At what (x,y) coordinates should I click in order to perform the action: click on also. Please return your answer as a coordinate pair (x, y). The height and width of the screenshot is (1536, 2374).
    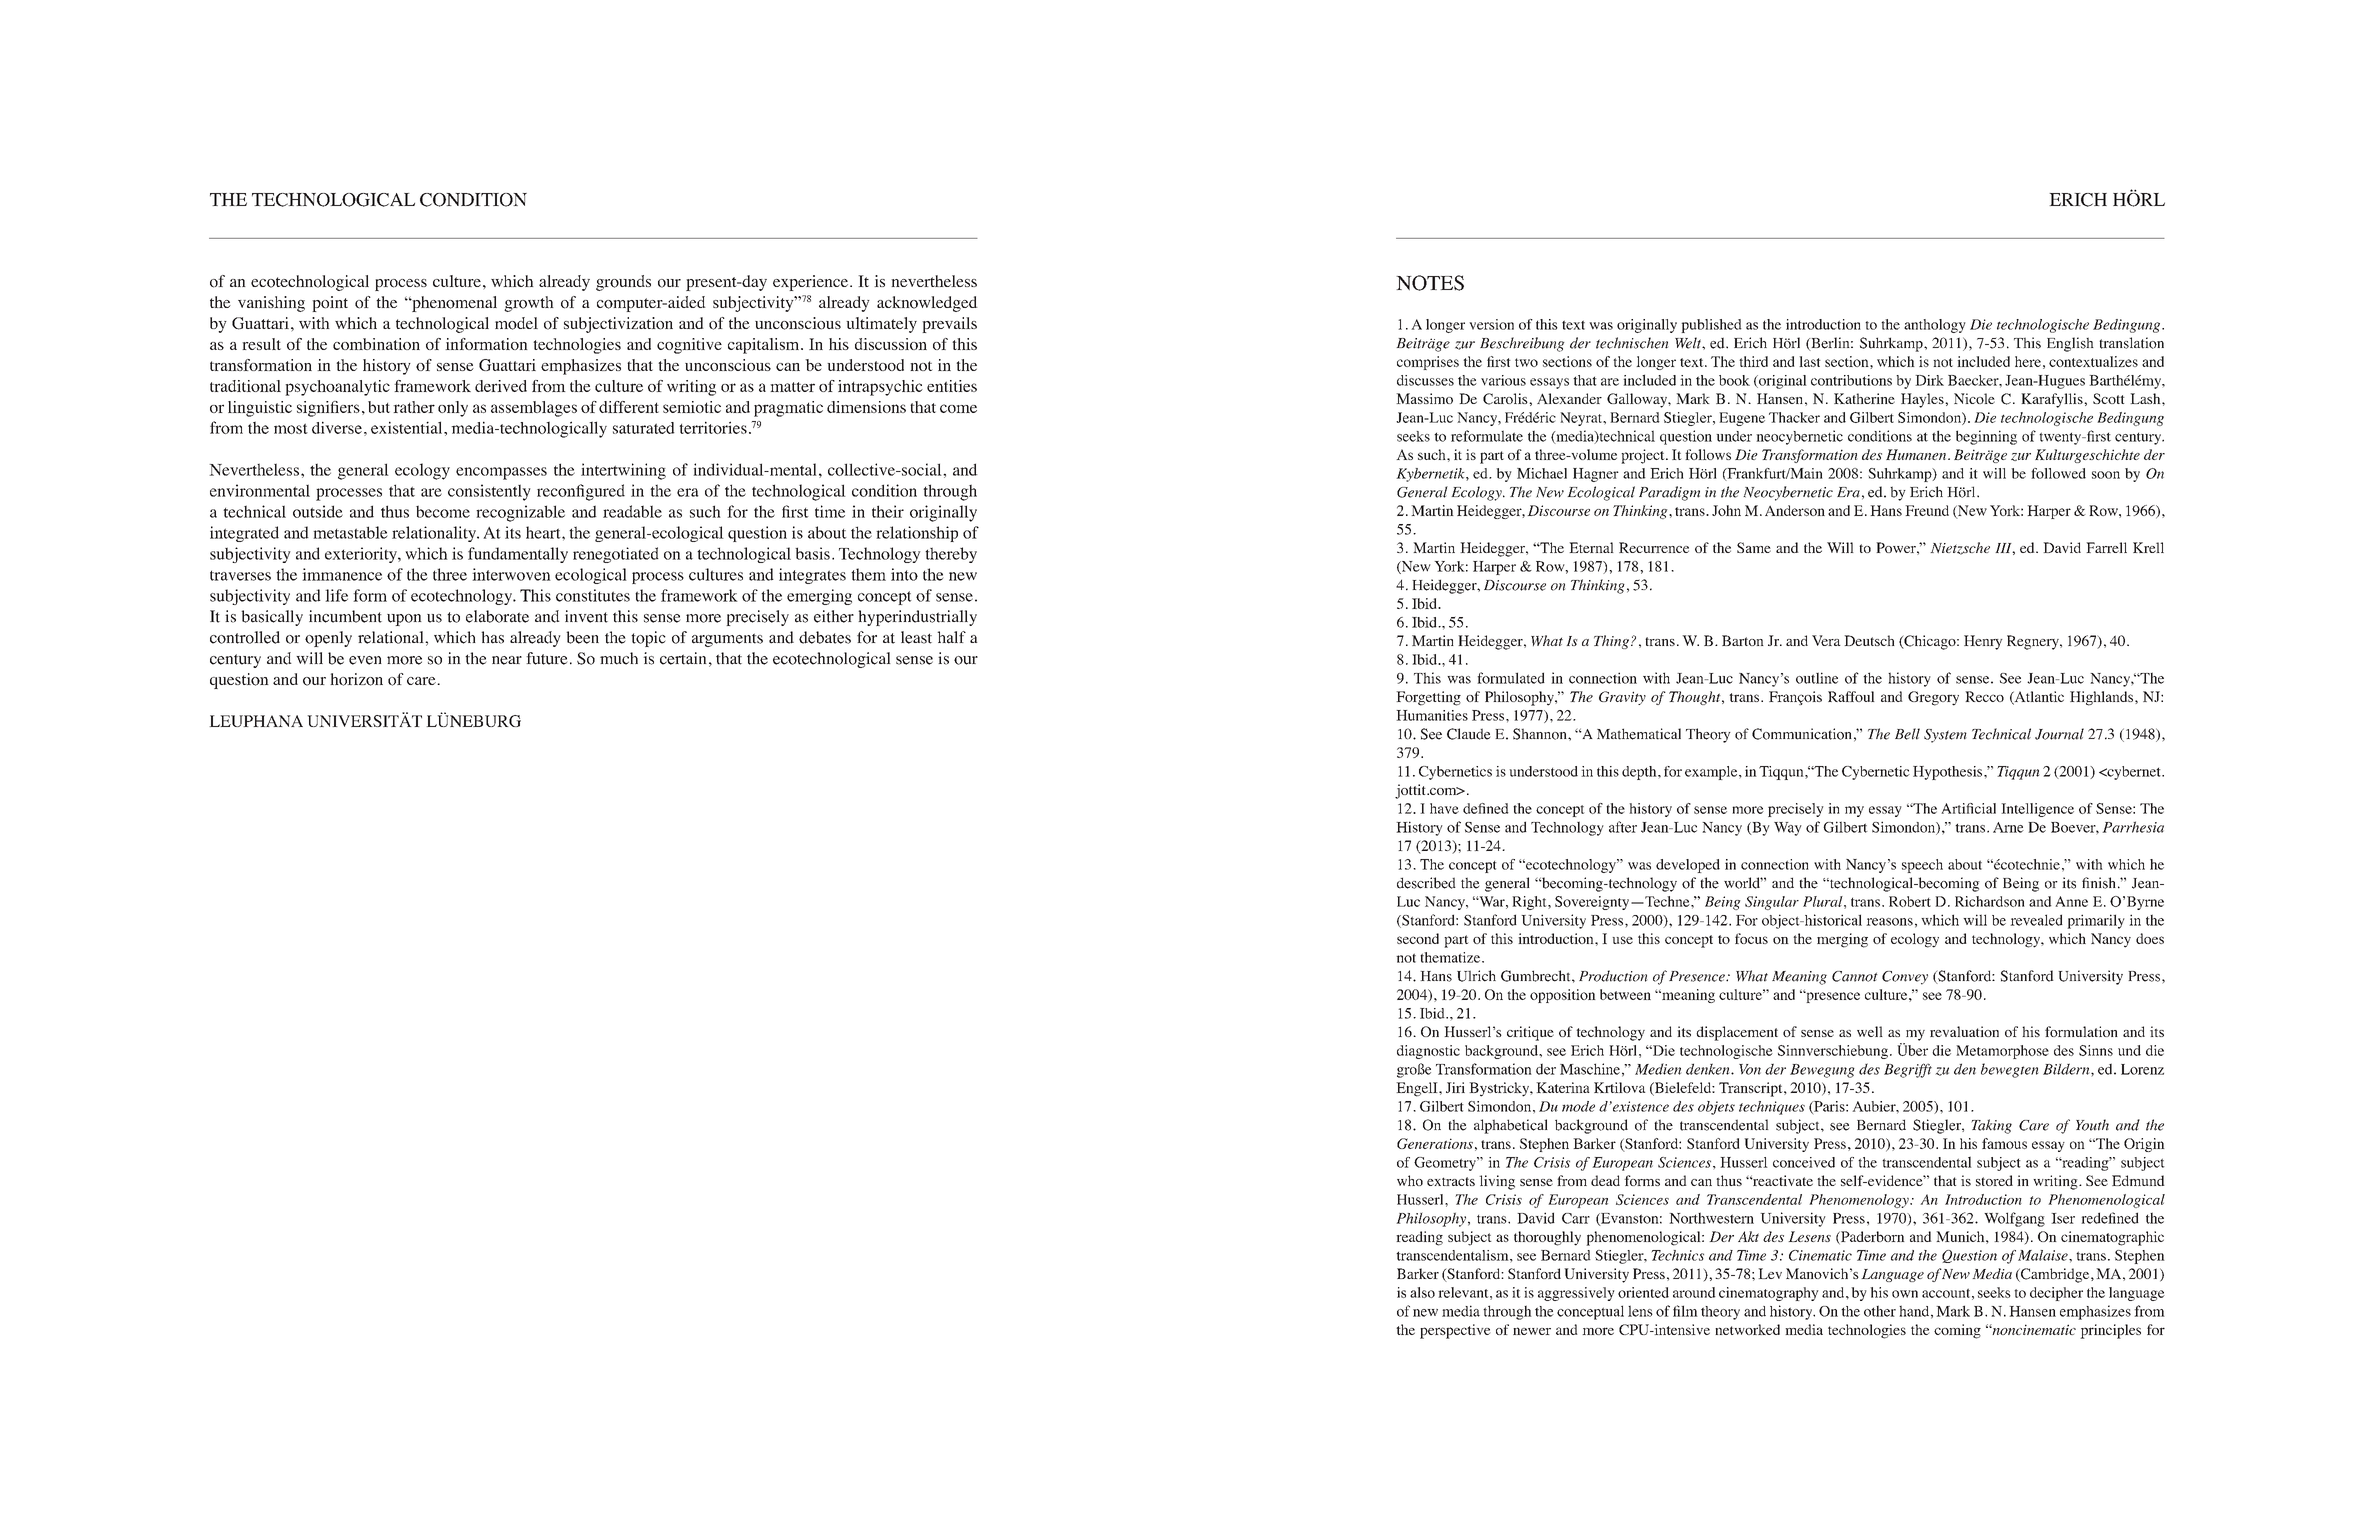
    Looking at the image, I should click on (1422, 1292).
